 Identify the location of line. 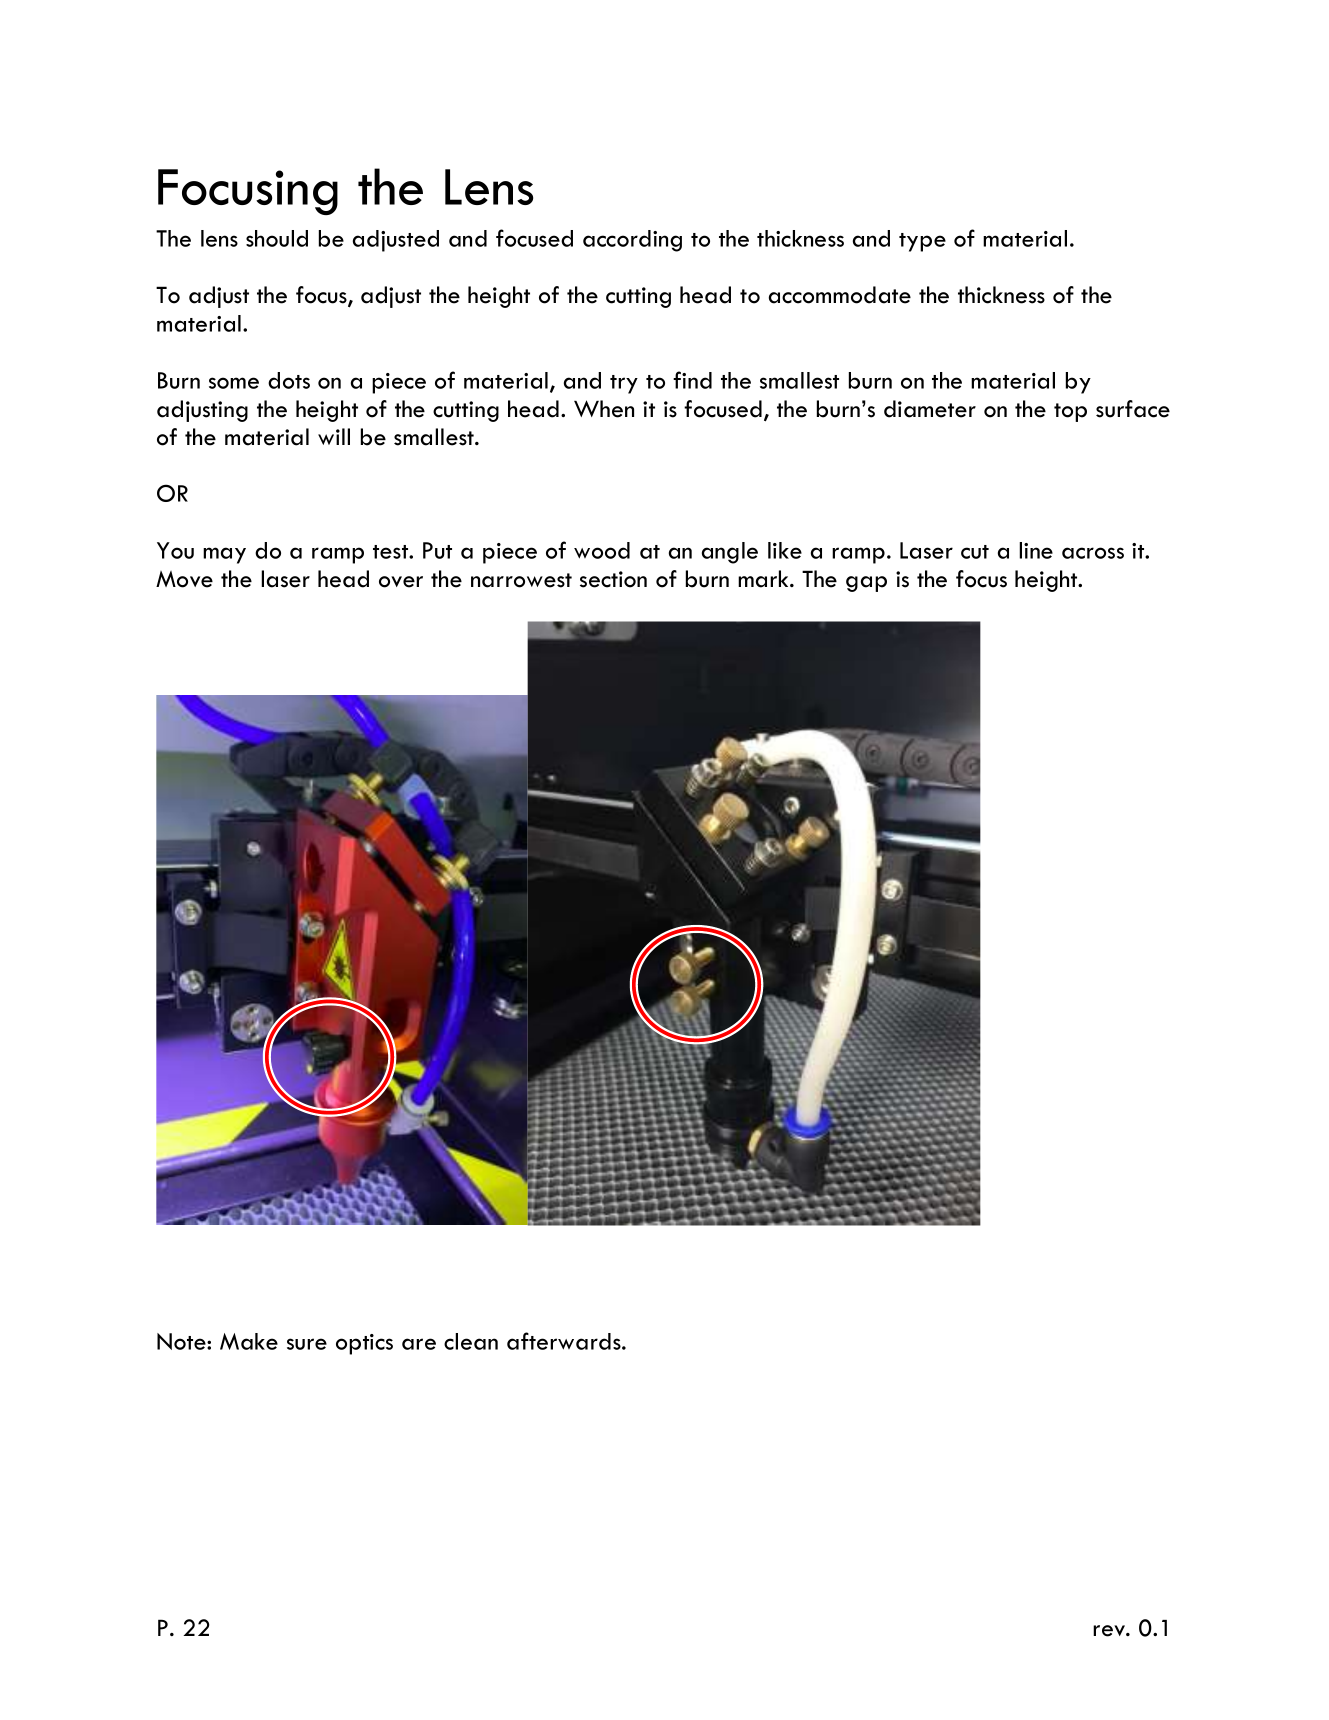
(1036, 550).
